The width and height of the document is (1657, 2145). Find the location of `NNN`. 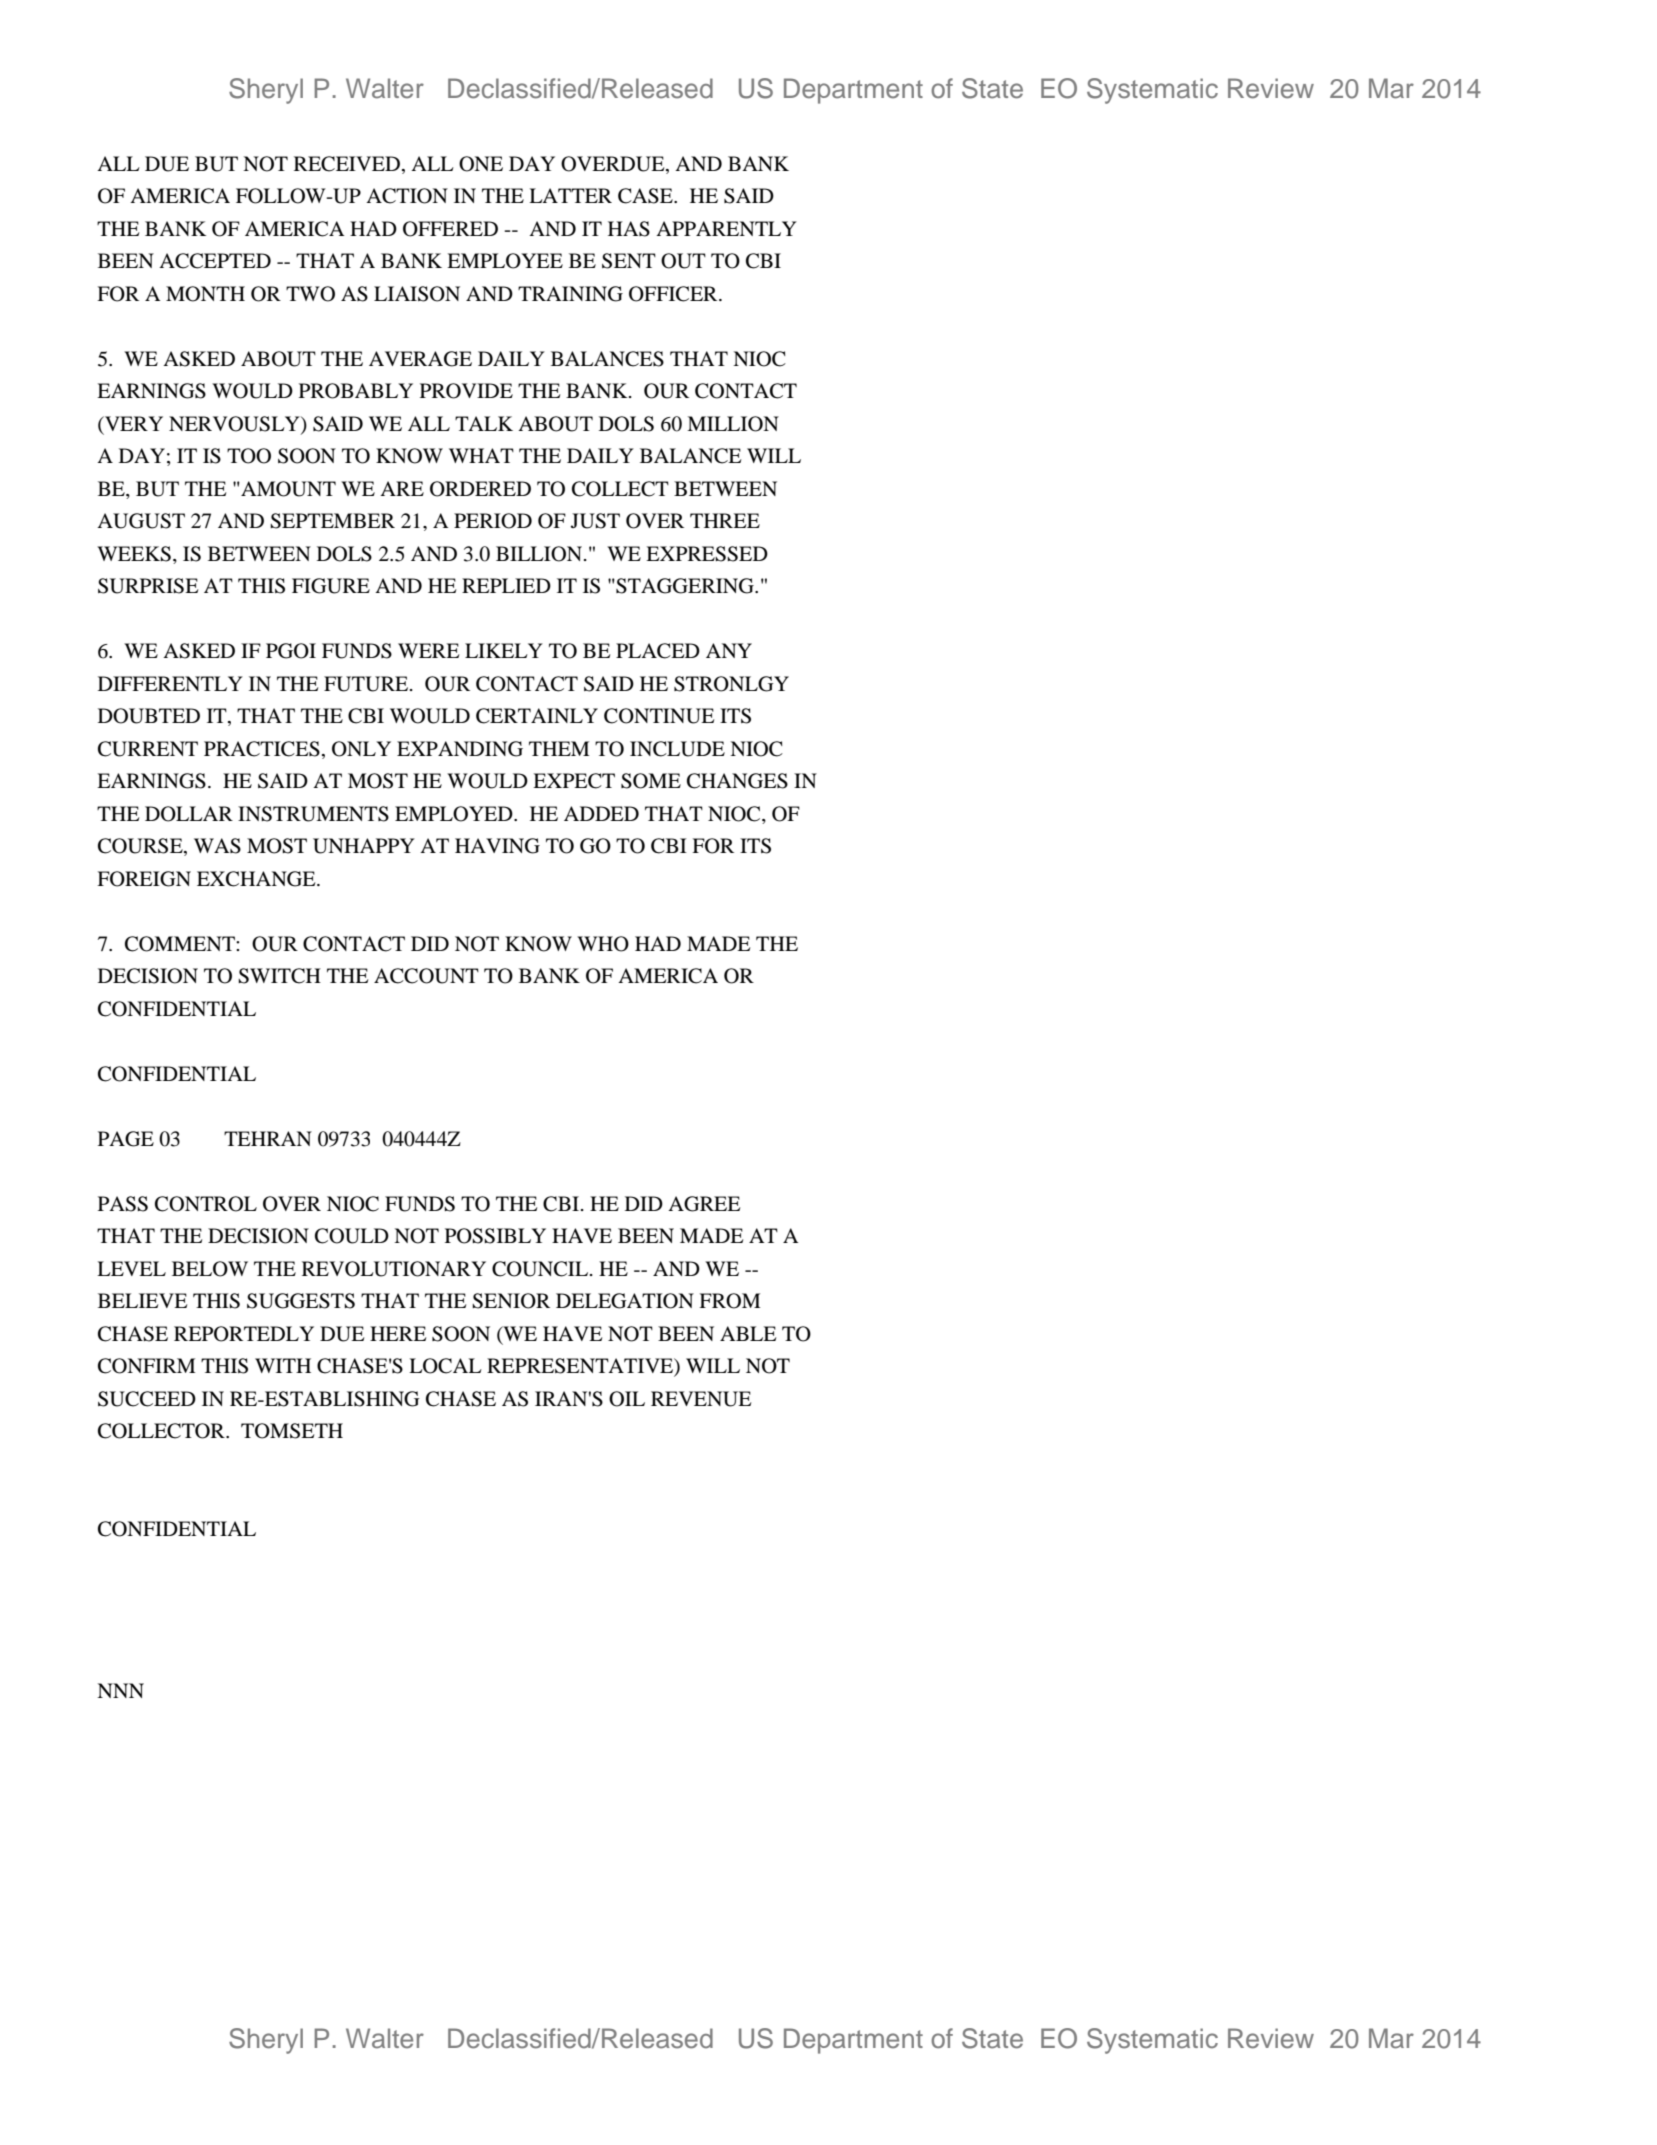

NNN is located at coordinates (120, 1690).
